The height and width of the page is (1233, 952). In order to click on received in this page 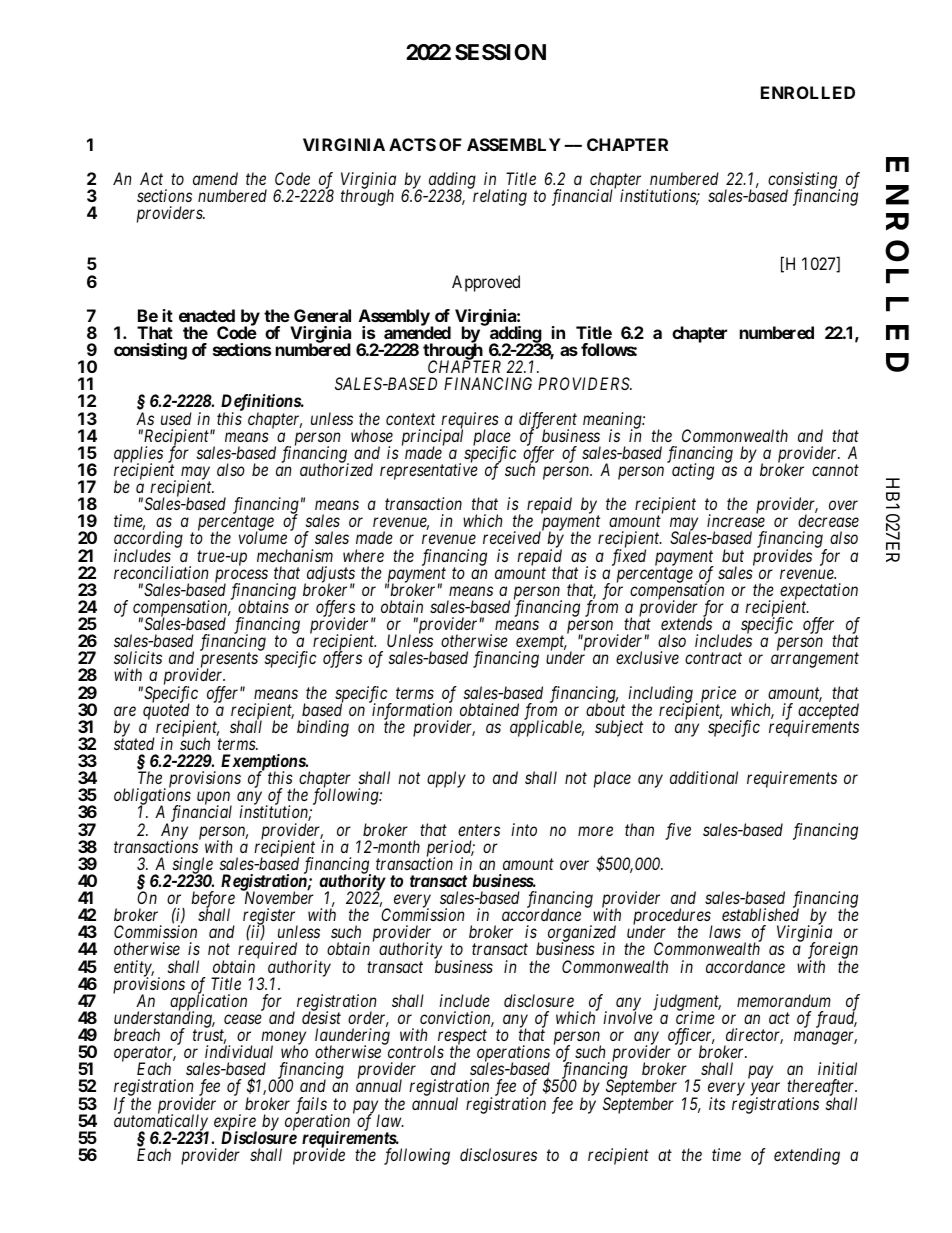, I will do `click(512, 537)`.
